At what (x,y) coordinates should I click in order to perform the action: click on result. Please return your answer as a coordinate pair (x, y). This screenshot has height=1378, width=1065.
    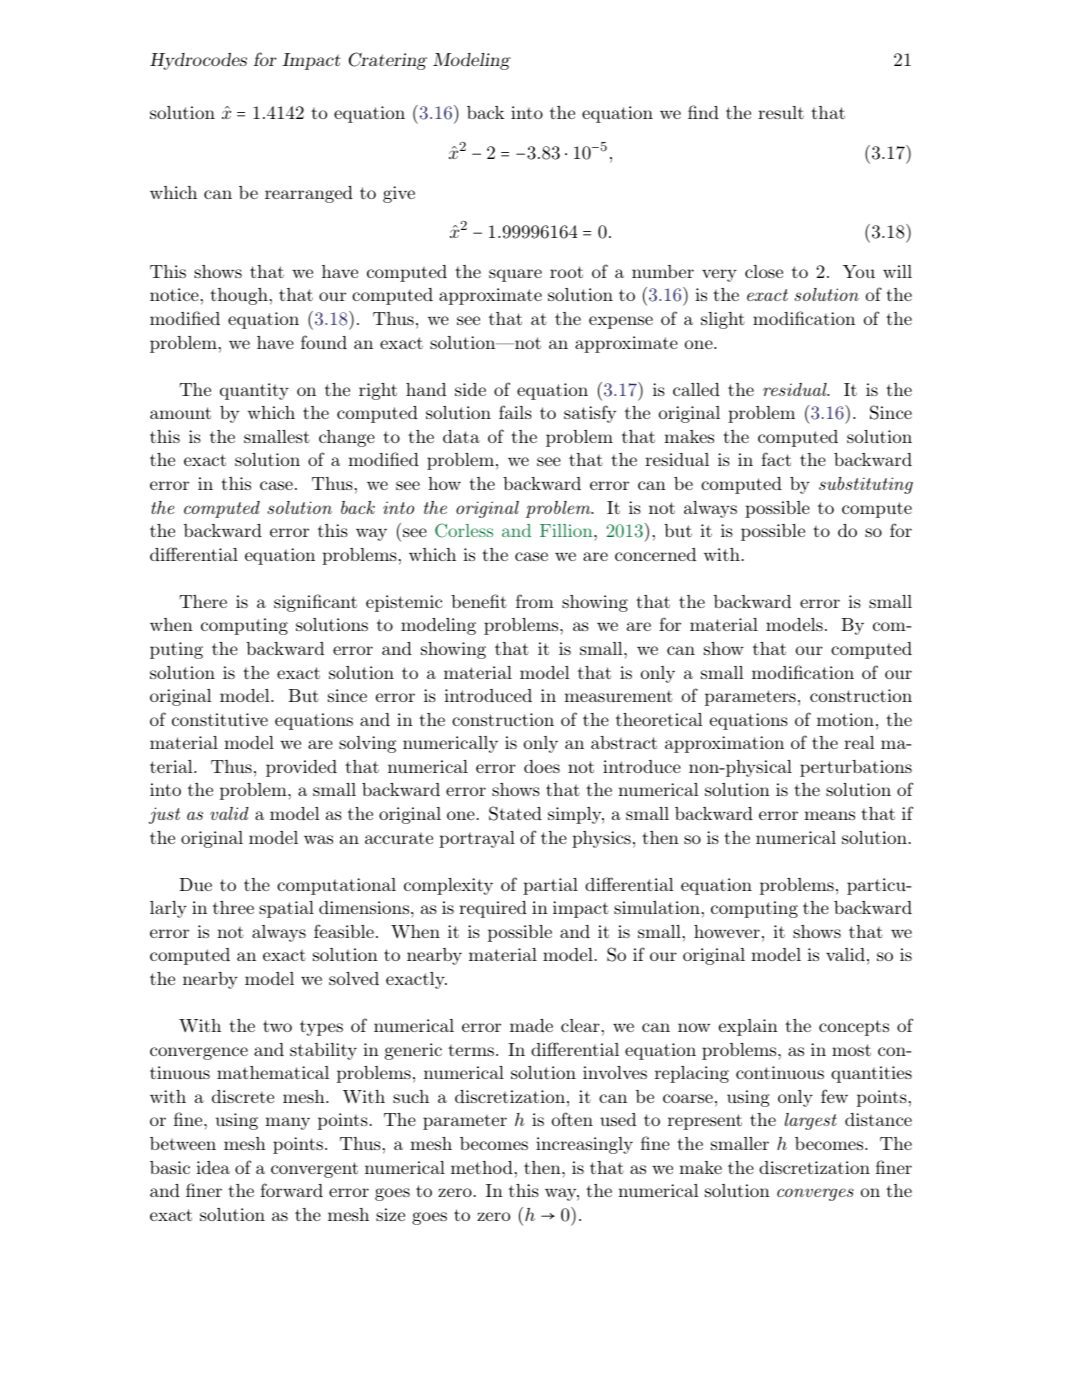
    Looking at the image, I should click on (781, 112).
